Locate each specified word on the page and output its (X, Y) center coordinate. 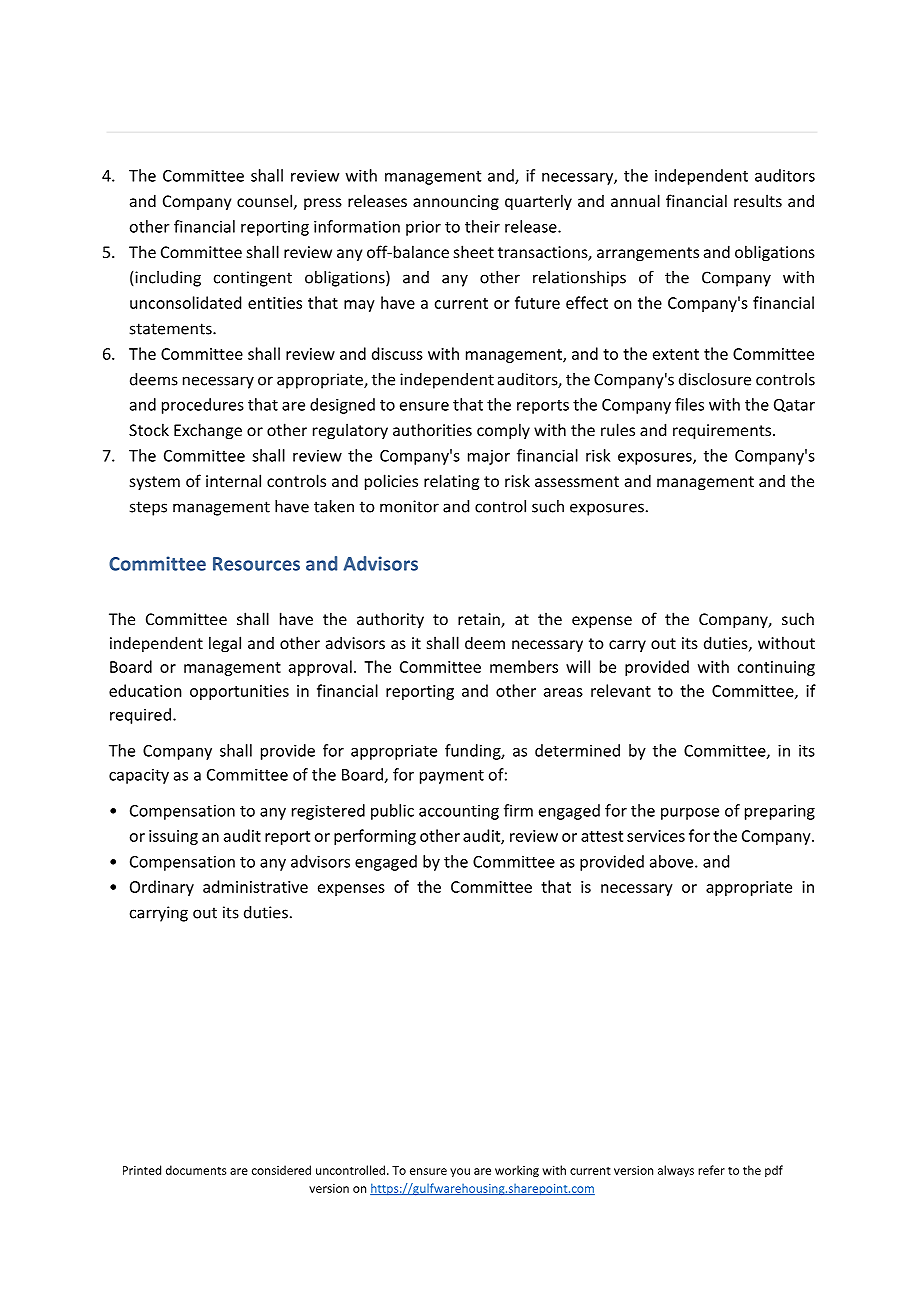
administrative (255, 886)
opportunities (239, 692)
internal (233, 480)
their (482, 226)
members (524, 666)
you (460, 1172)
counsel (264, 200)
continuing (776, 668)
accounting (459, 812)
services (656, 836)
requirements (723, 432)
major (489, 457)
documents (196, 1170)
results (758, 200)
